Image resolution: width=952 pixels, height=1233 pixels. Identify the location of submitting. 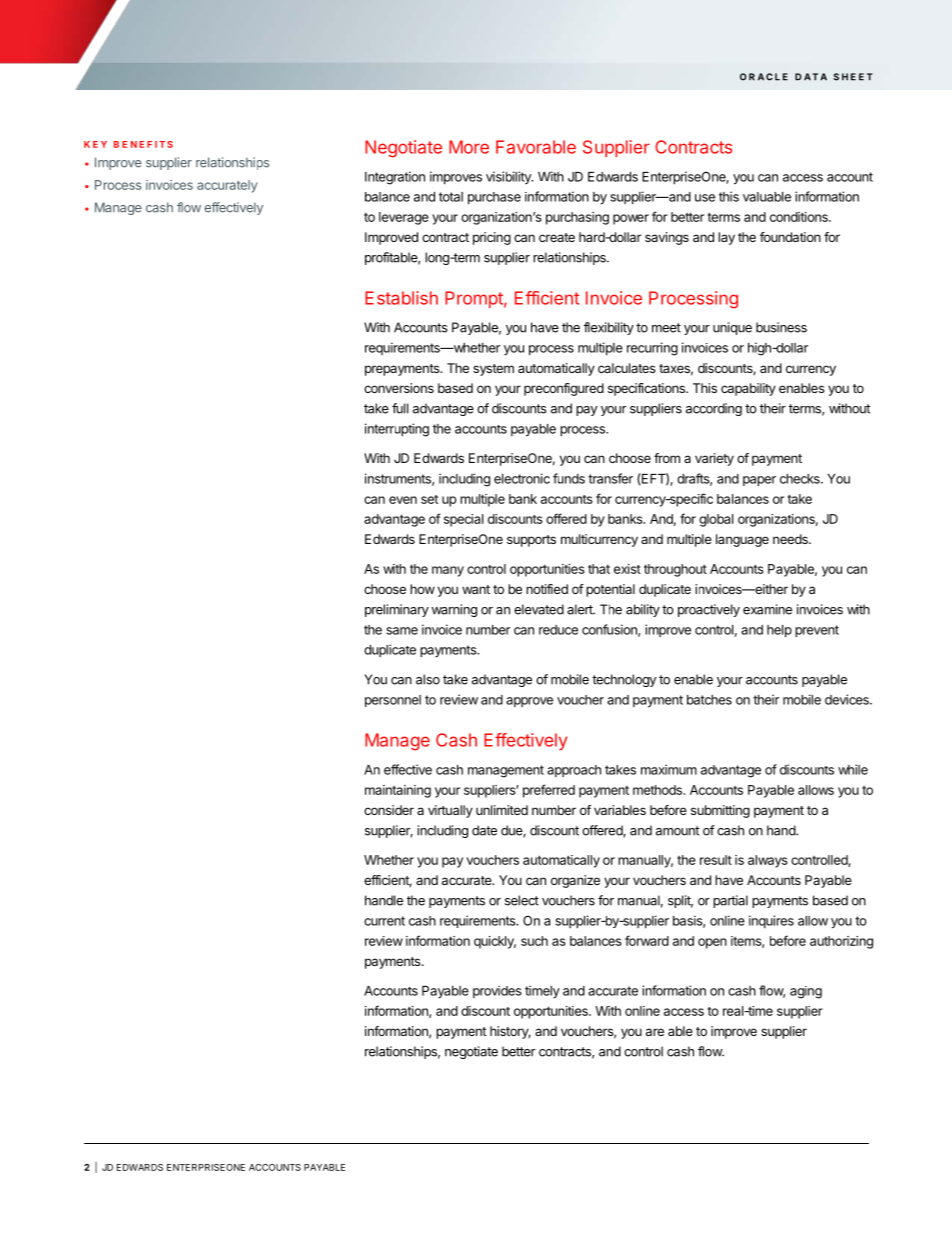
(720, 811).
